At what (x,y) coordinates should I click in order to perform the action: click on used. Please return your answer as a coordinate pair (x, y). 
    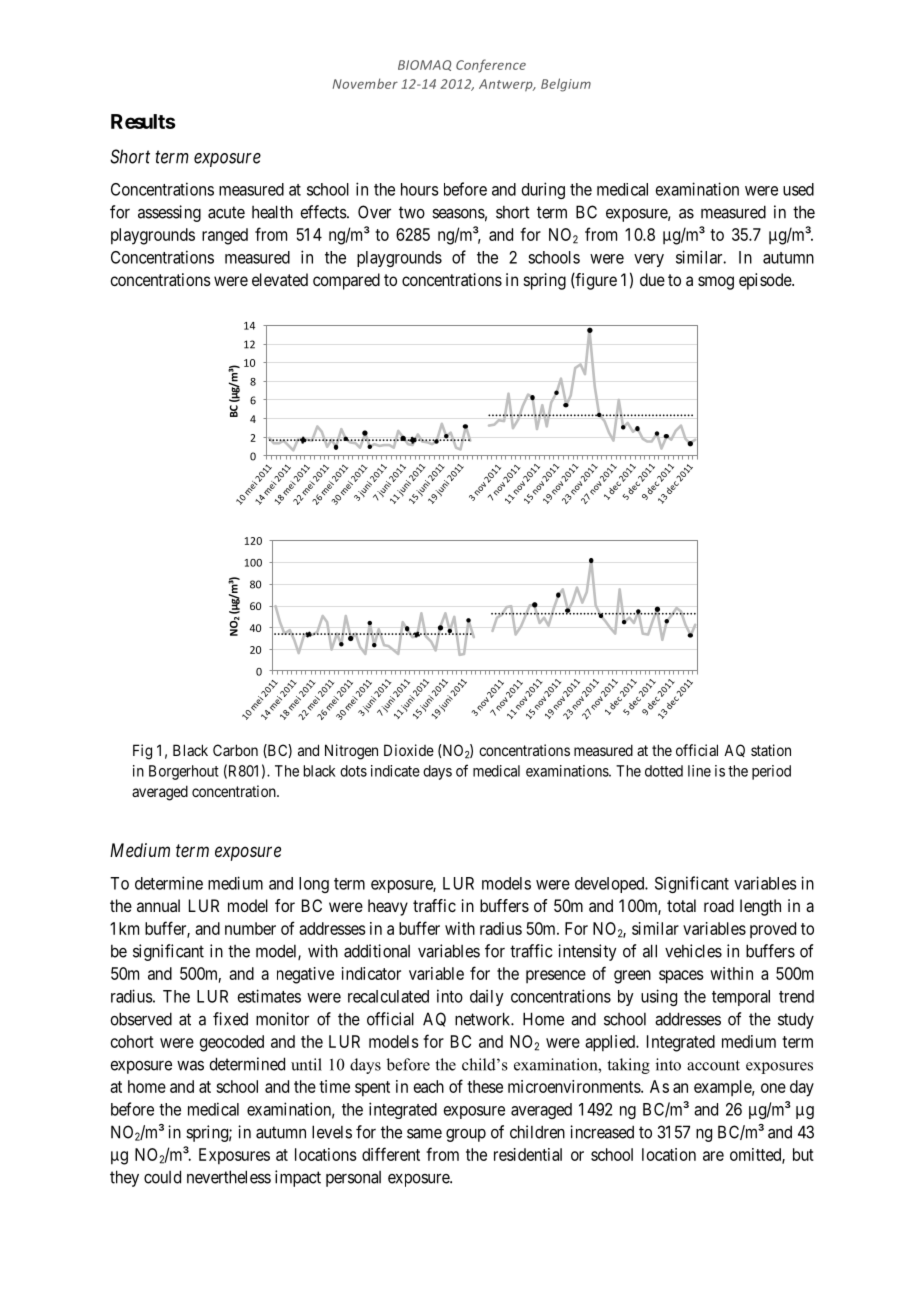
    Looking at the image, I should click on (798, 189).
